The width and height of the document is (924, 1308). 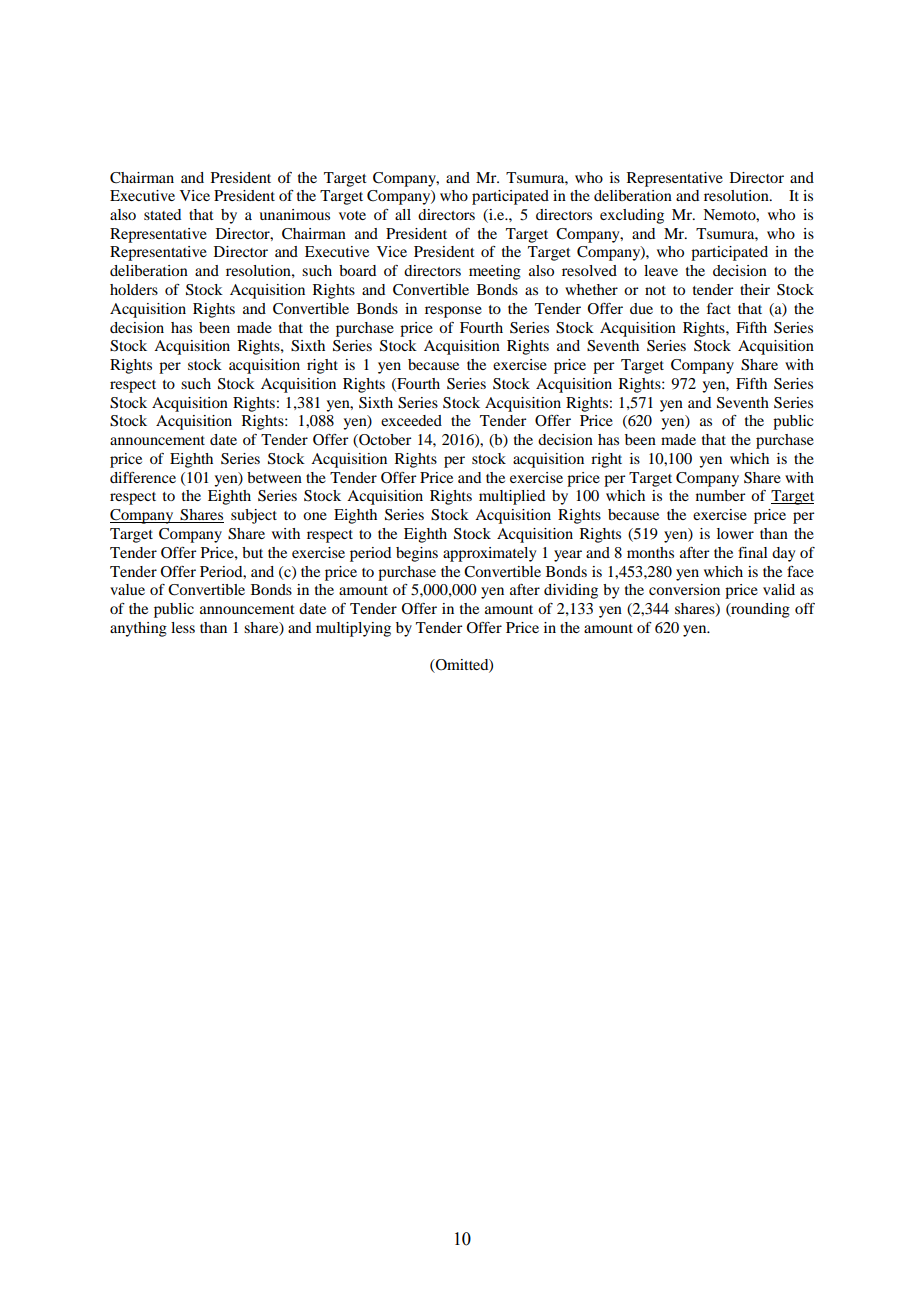 I want to click on exceeded, so click(x=411, y=420).
